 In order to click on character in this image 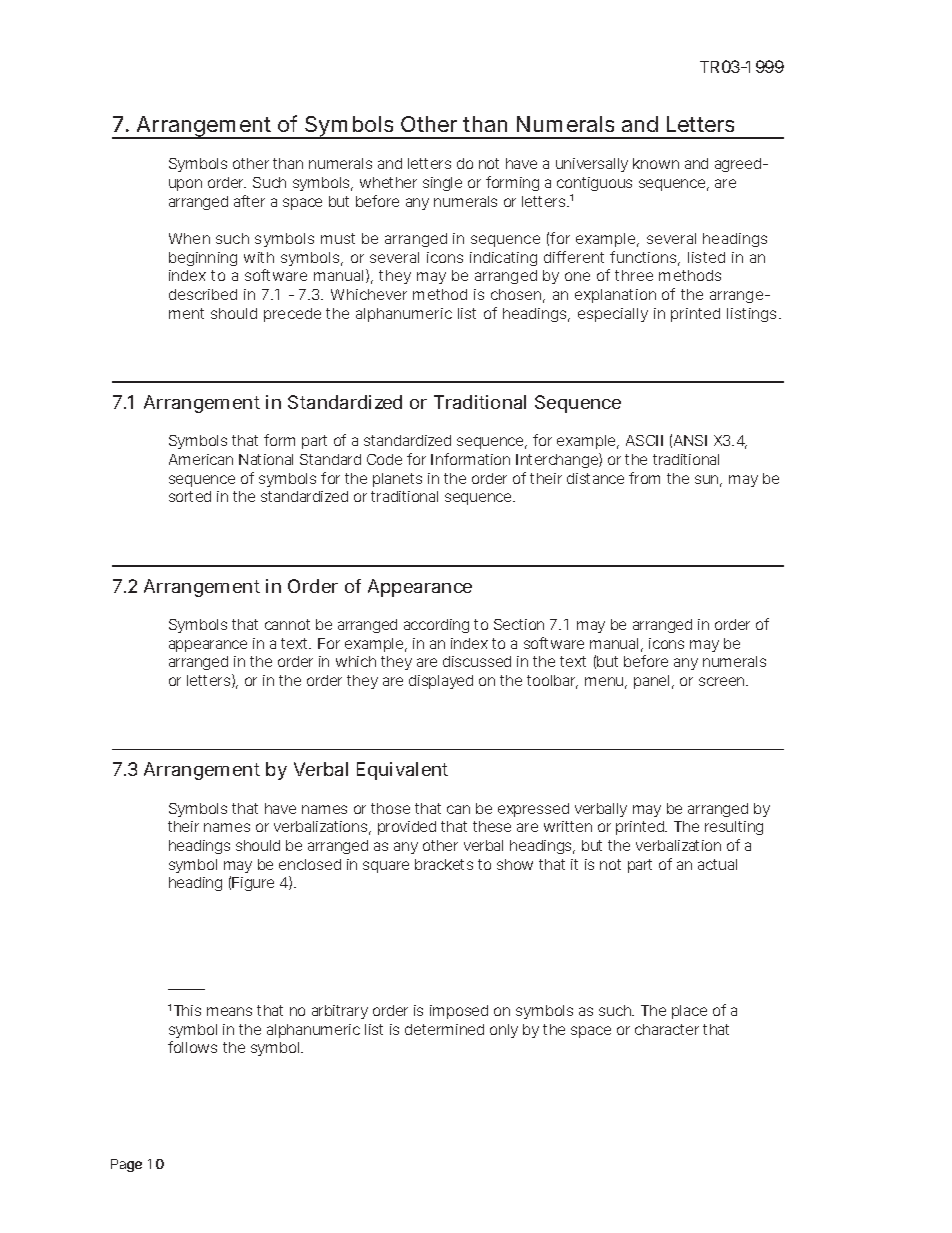, I will do `click(667, 1029)`.
